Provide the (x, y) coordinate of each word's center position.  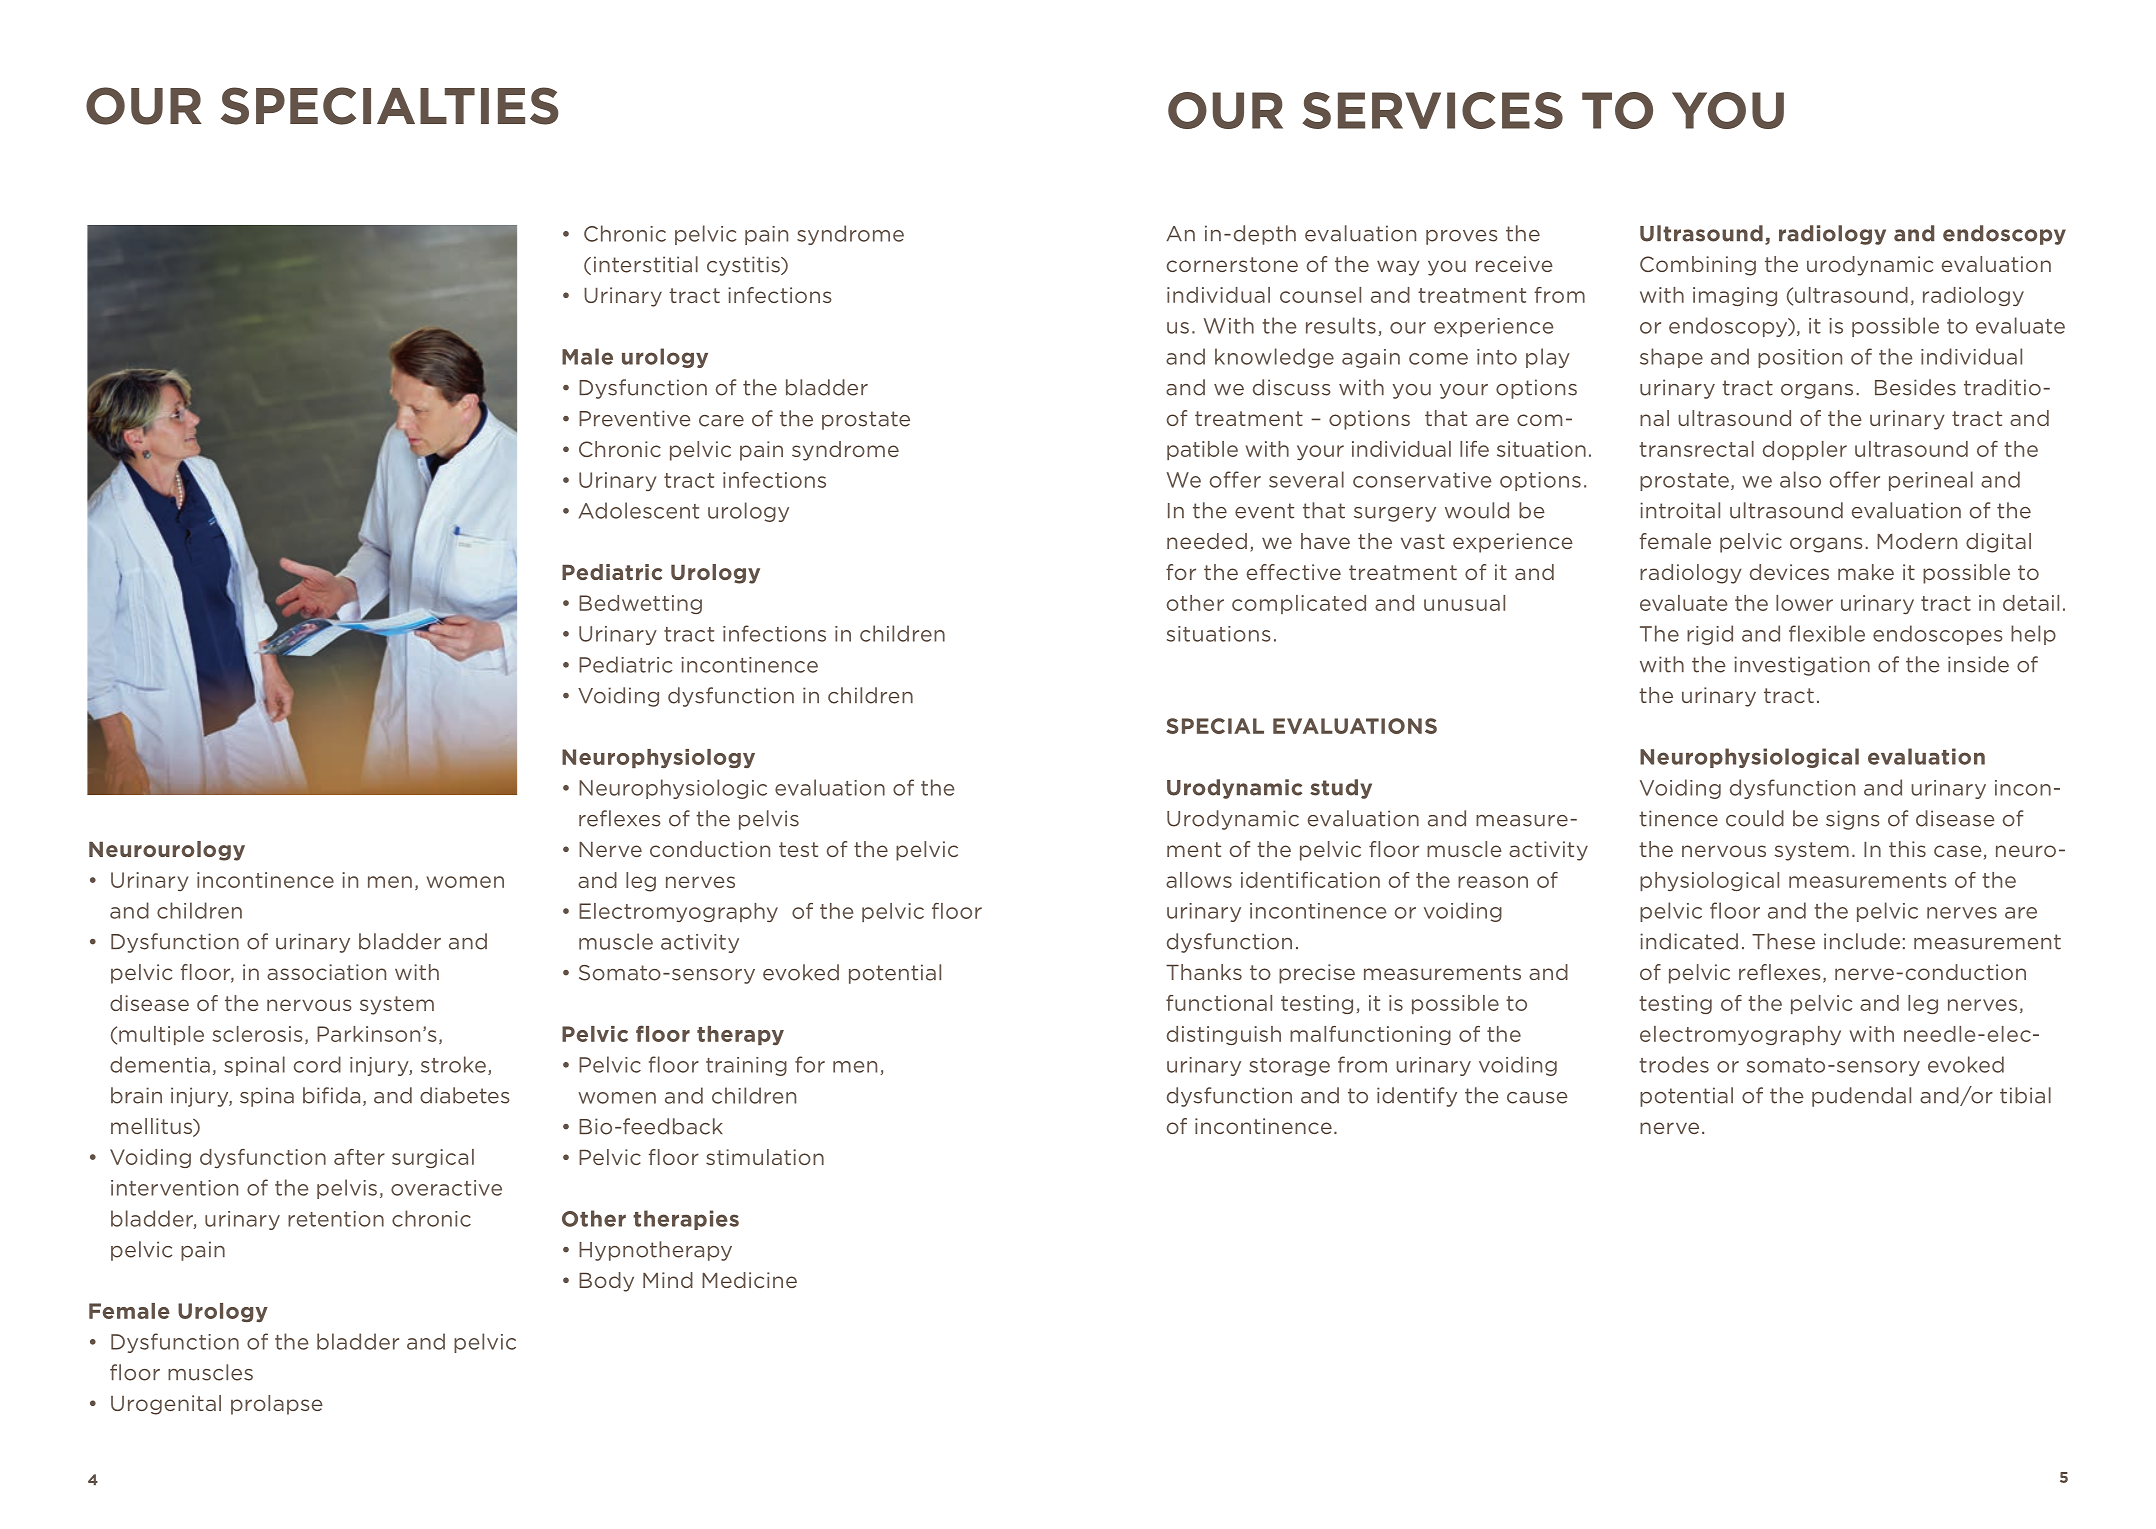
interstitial (646, 264)
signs (1853, 820)
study (1341, 789)
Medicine (749, 1280)
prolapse (277, 1405)
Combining (1698, 266)
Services (1432, 110)
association (326, 972)
